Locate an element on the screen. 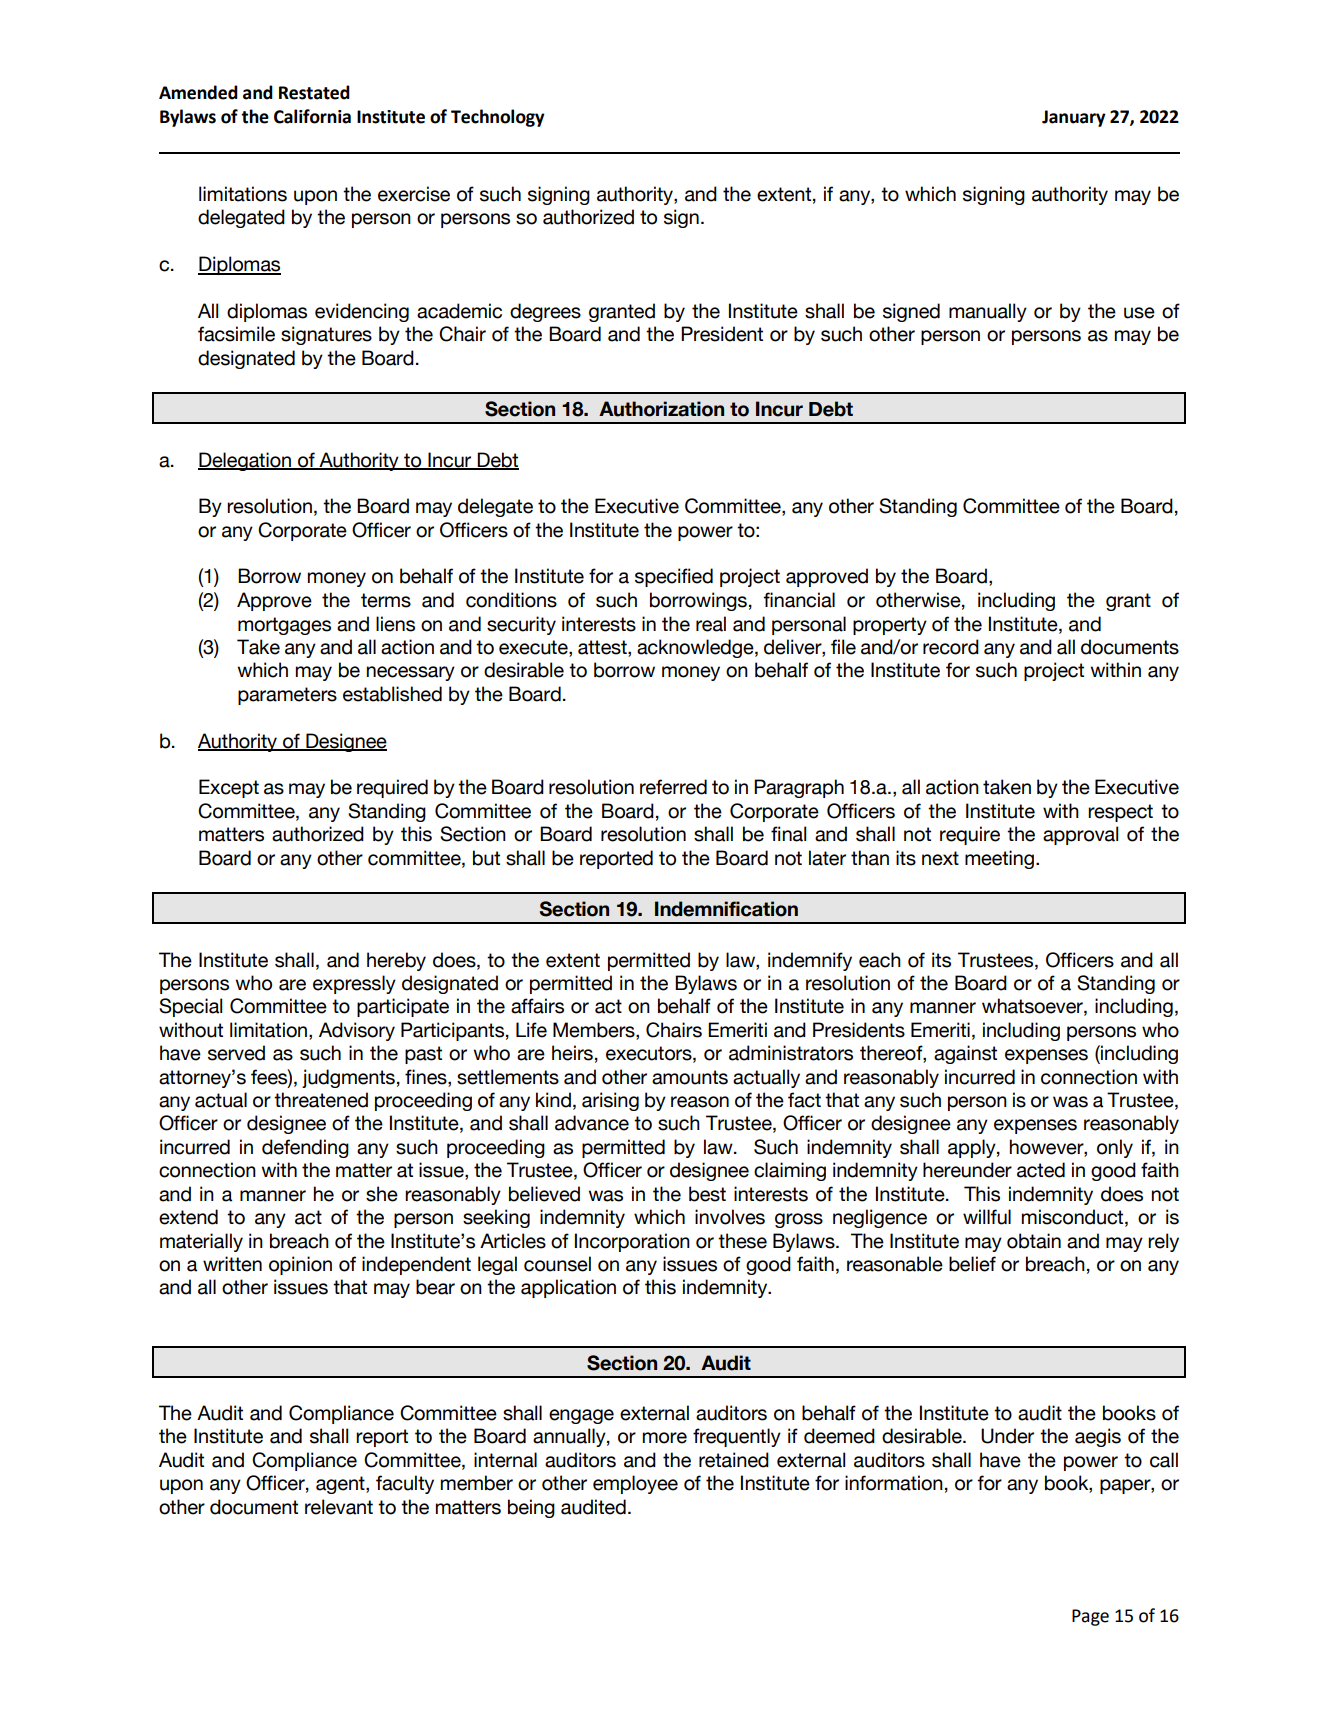  record is located at coordinates (951, 647).
